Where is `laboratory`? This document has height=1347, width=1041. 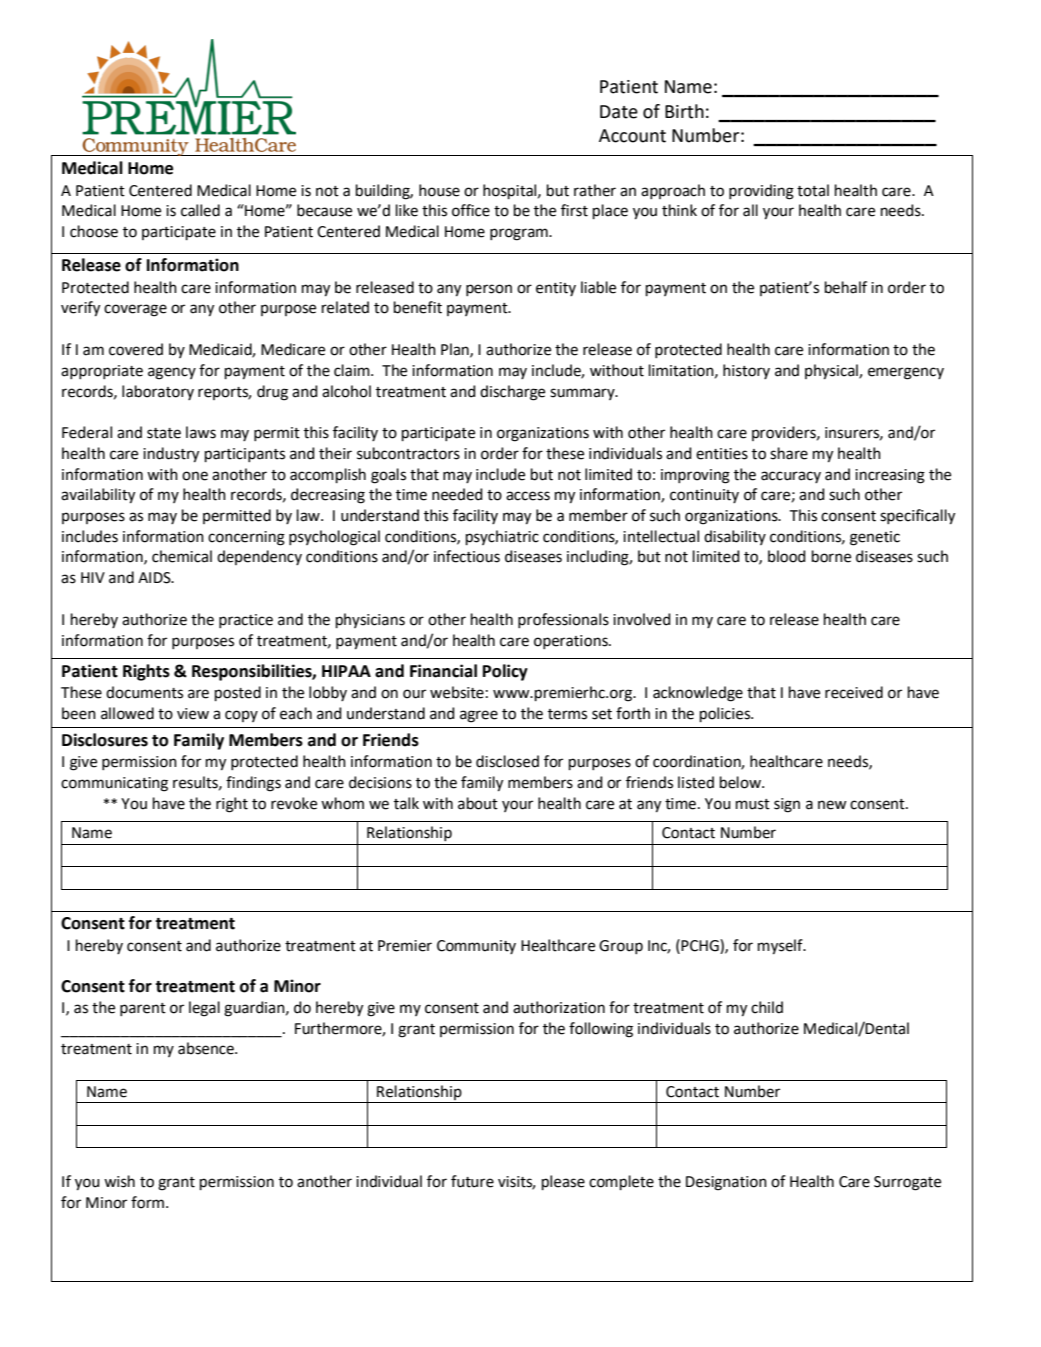 laboratory is located at coordinates (158, 392).
